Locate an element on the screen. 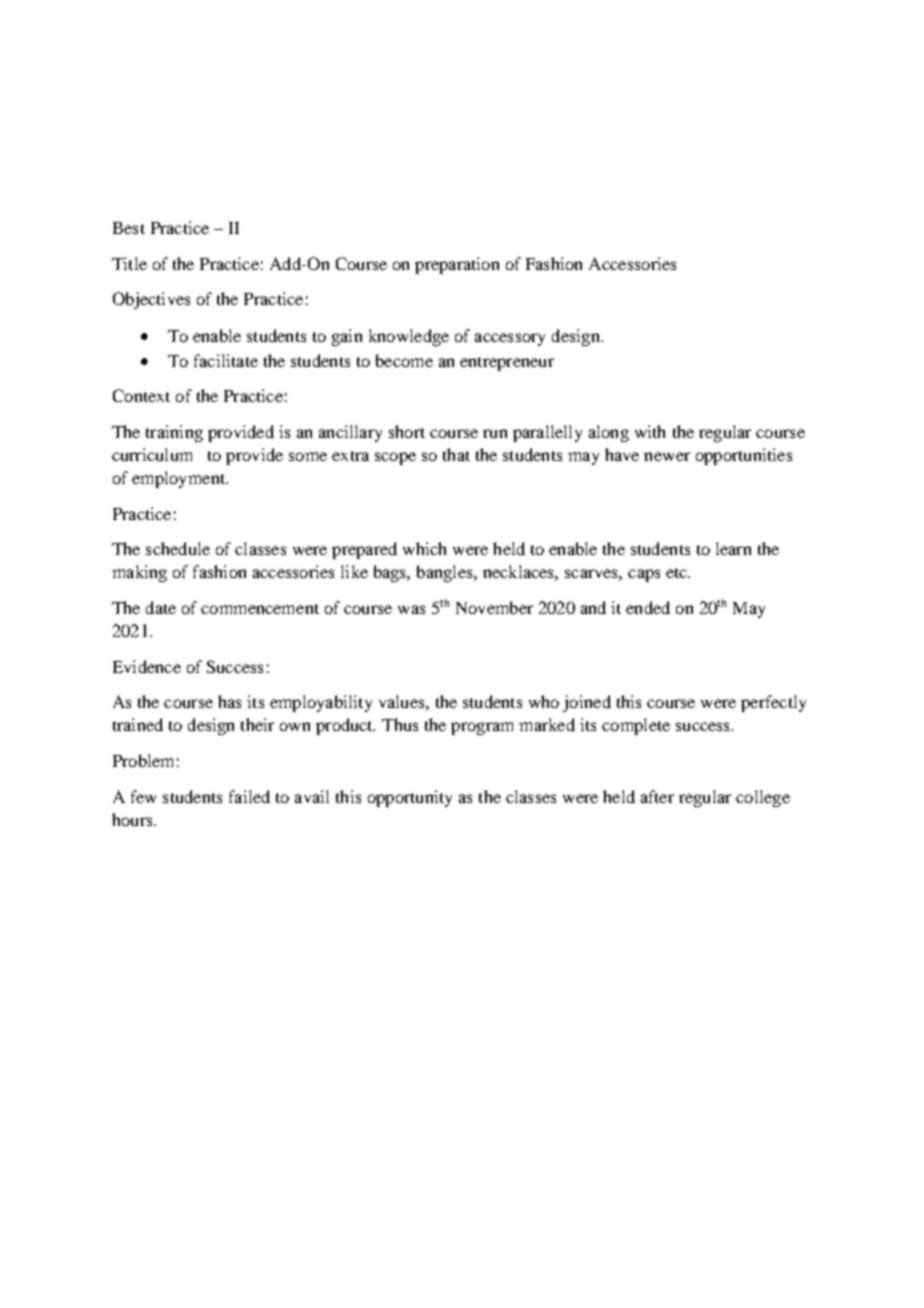  failed is located at coordinates (249, 796).
